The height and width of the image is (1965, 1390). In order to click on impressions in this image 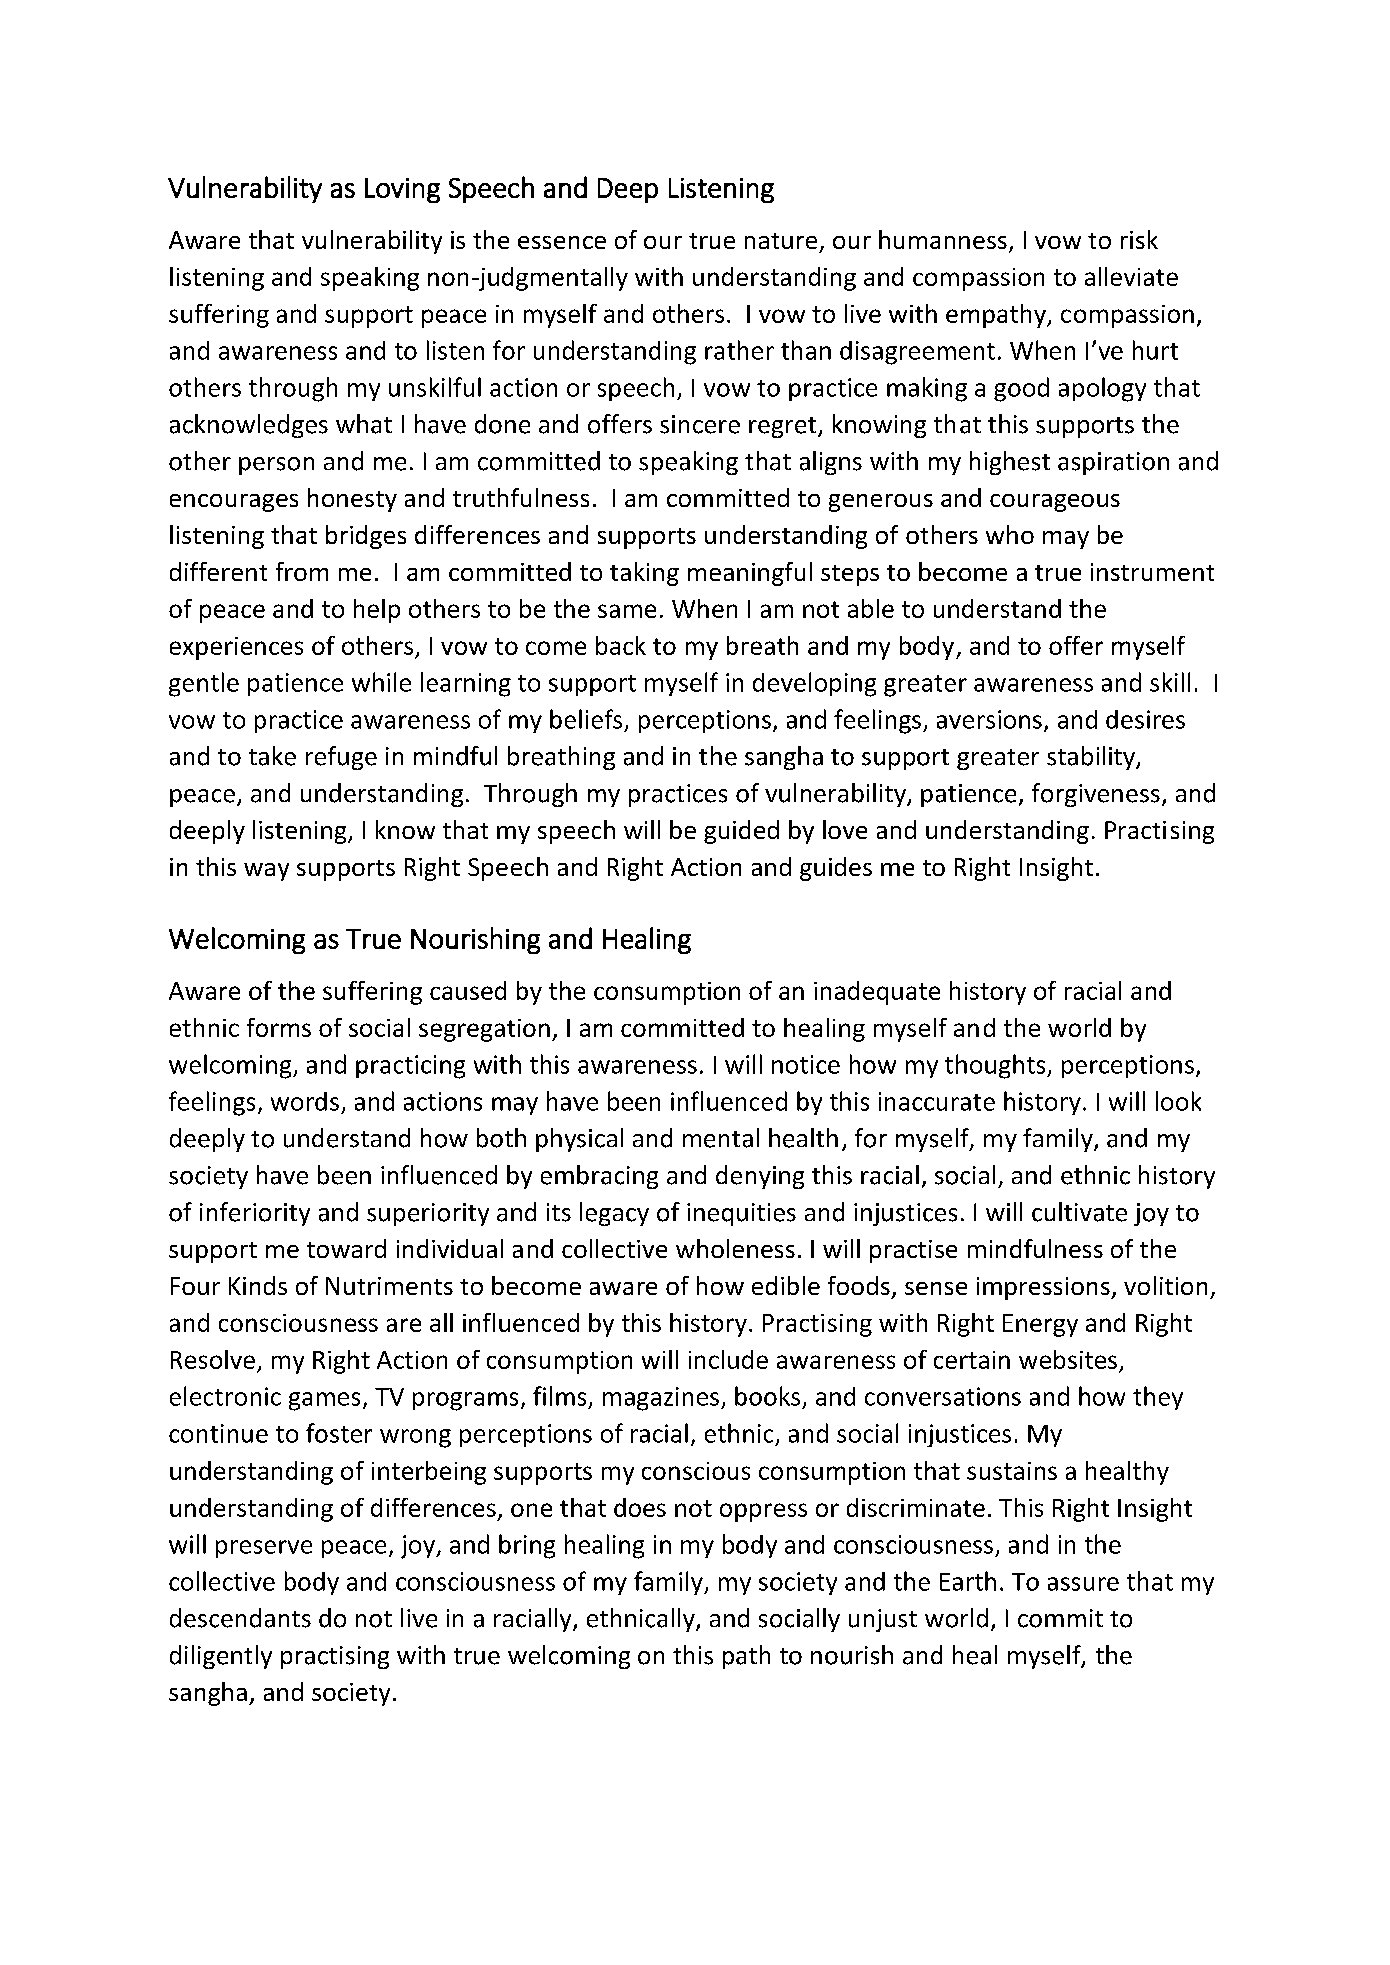, I will do `click(1044, 1288)`.
